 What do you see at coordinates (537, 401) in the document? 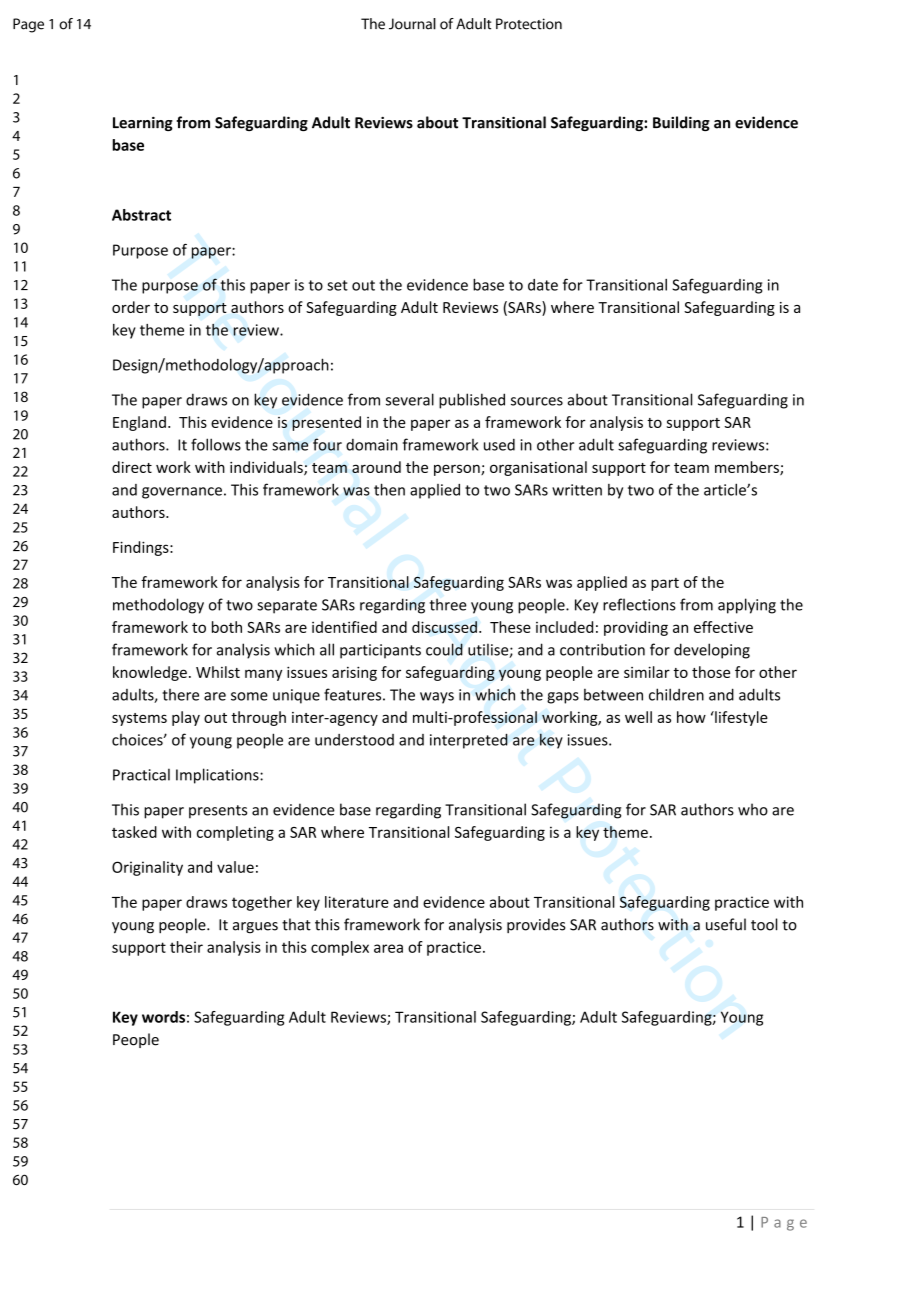
I see `sources` at bounding box center [537, 401].
